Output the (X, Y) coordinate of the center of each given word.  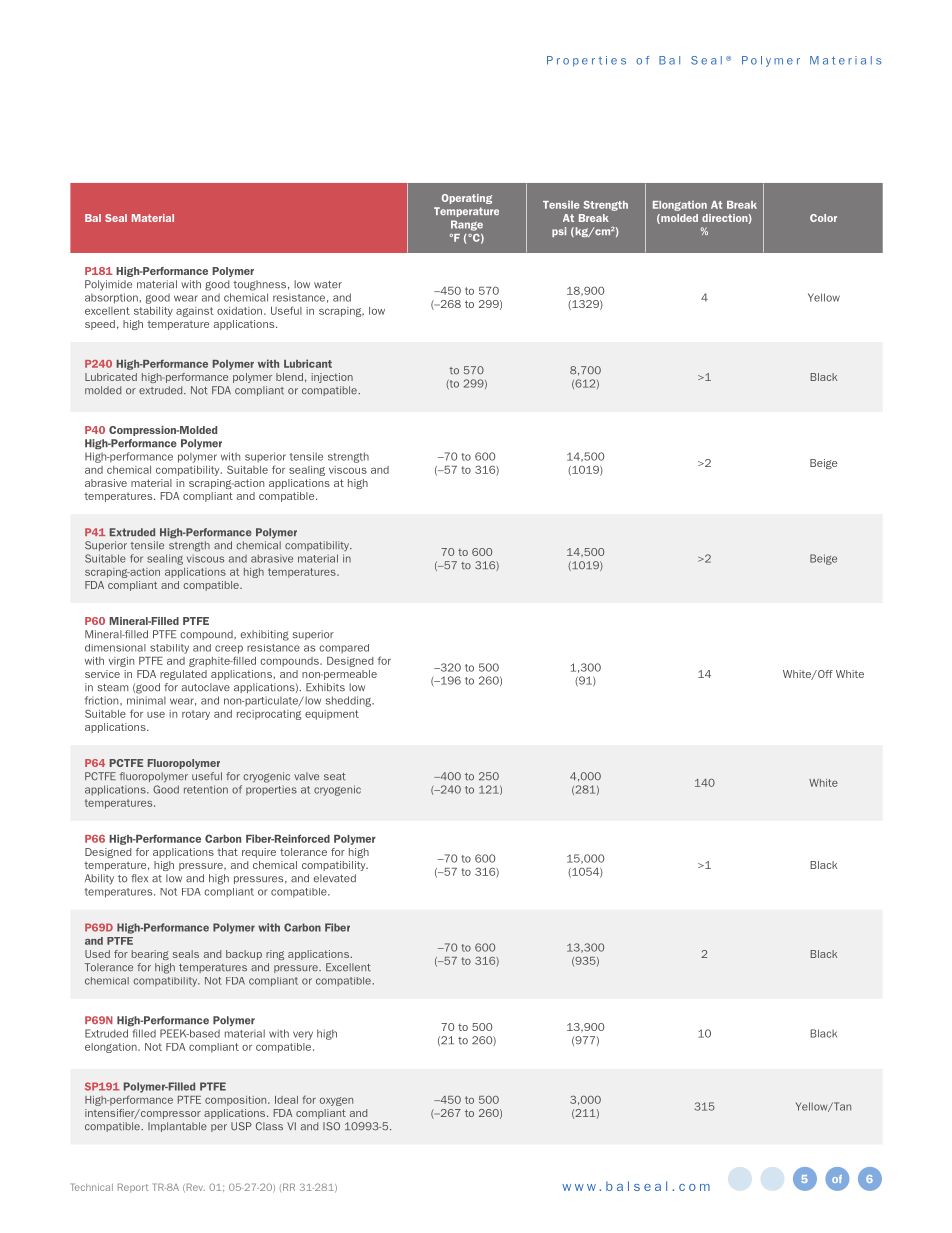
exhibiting (265, 635)
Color (823, 218)
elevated (335, 878)
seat (334, 777)
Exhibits (325, 687)
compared (344, 648)
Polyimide (108, 285)
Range (467, 225)
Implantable (177, 1127)
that (227, 852)
